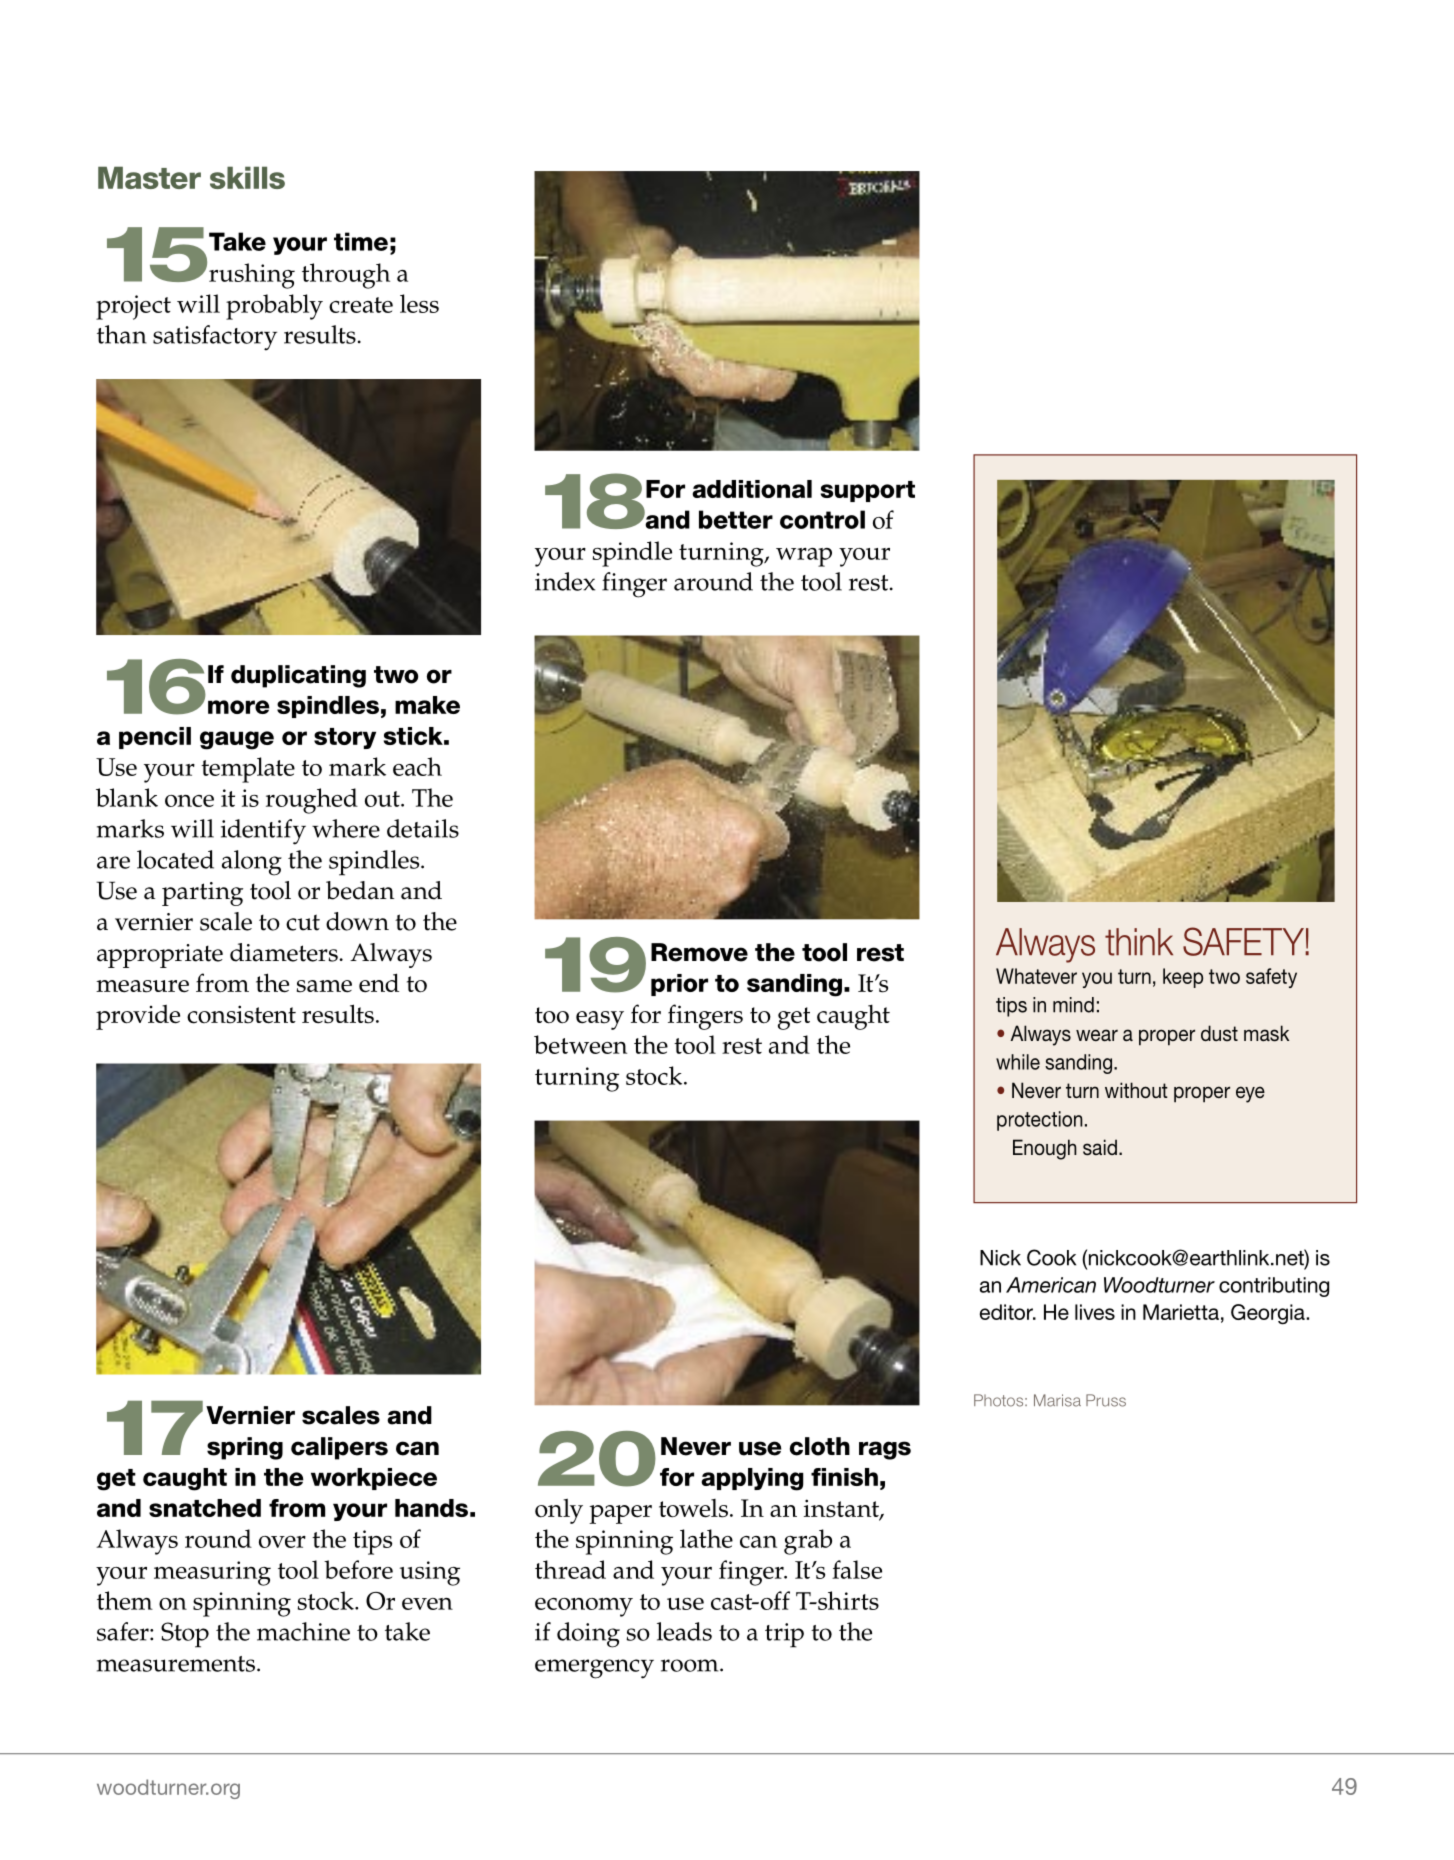 The image size is (1454, 1860). I want to click on think, so click(1139, 942).
